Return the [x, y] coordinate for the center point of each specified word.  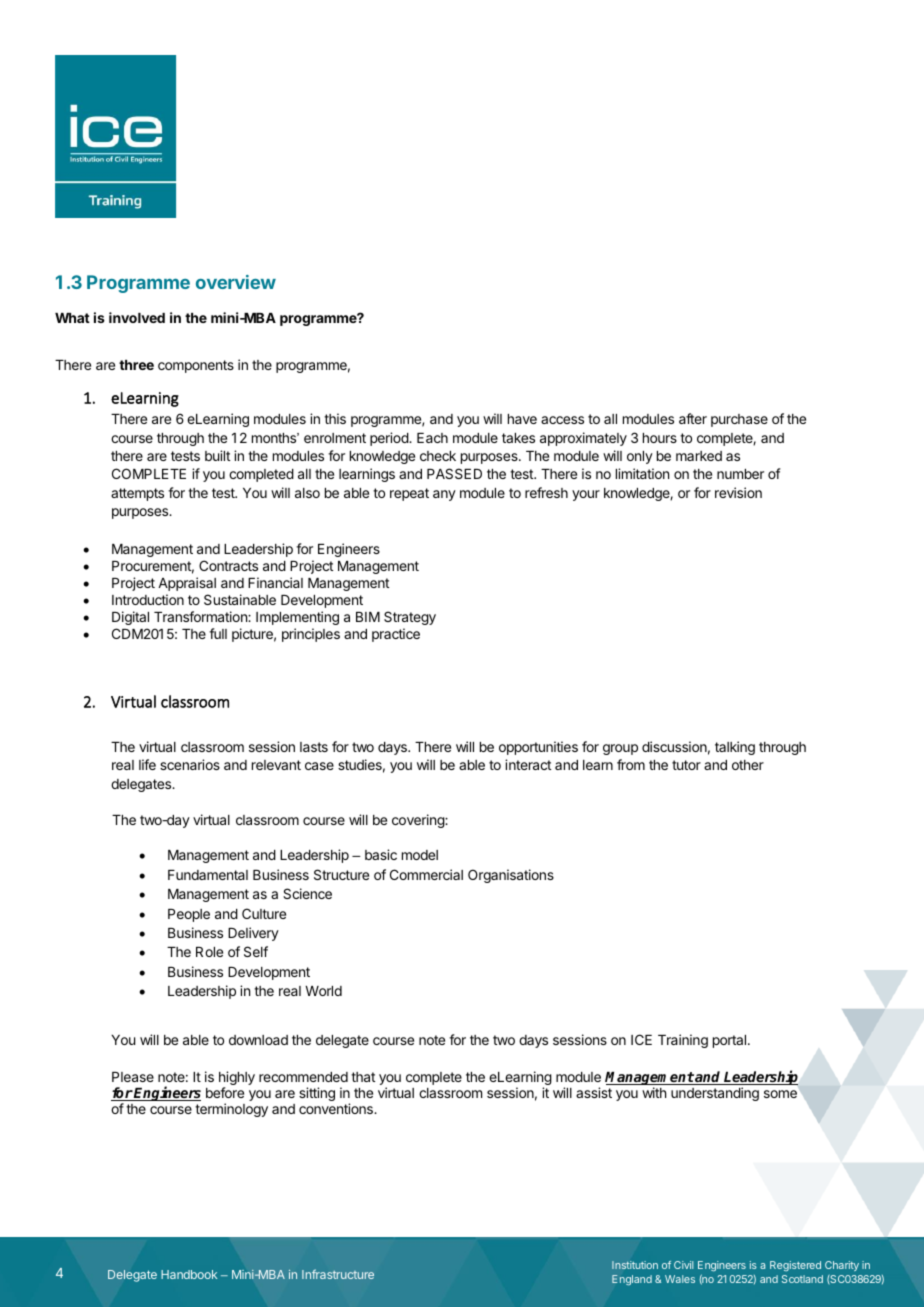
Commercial [426, 874]
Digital [130, 618]
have [522, 419]
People [189, 915]
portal [729, 1041]
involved [137, 317]
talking [735, 748]
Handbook [189, 1274]
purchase [739, 420]
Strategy [410, 618]
